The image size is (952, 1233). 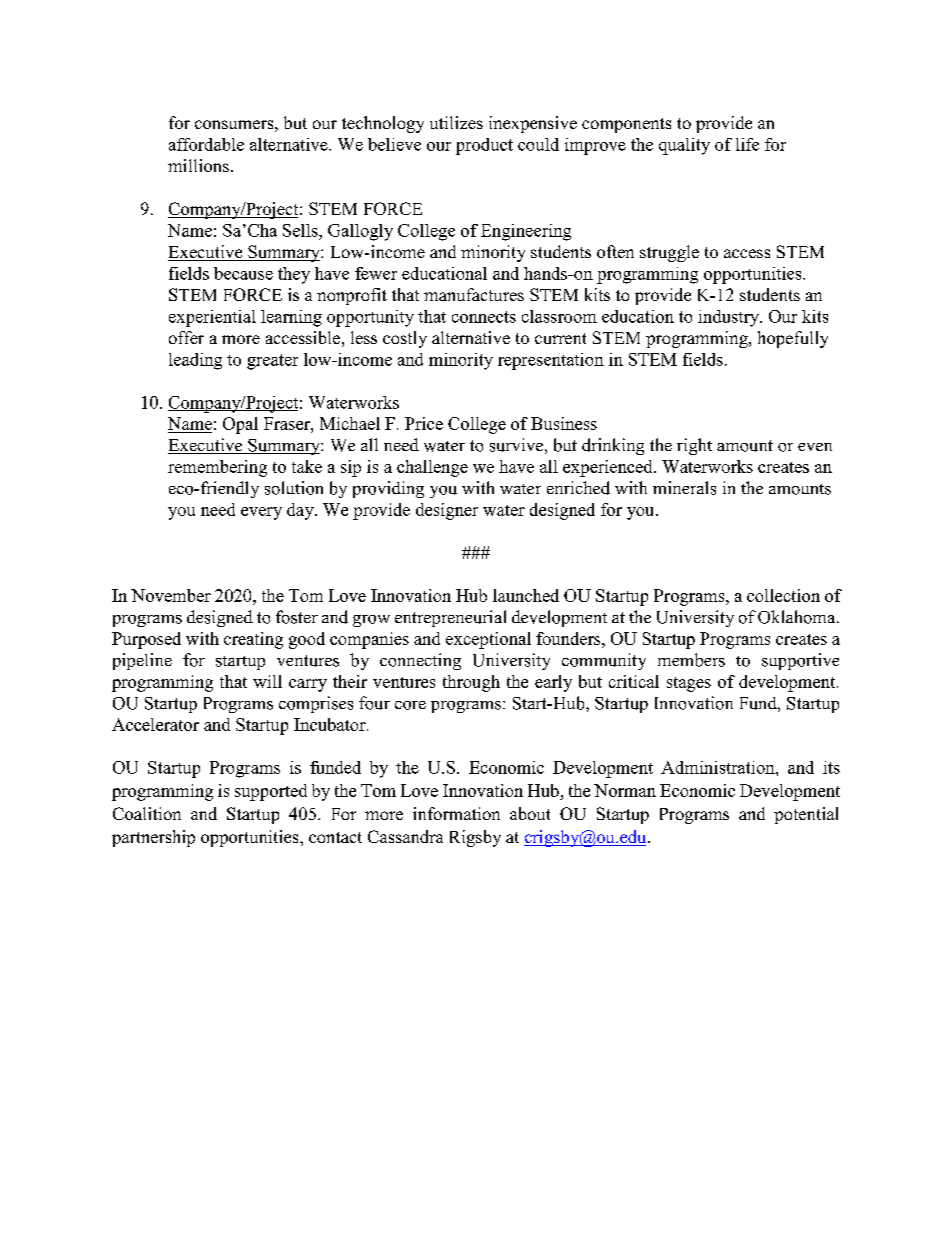 What do you see at coordinates (206, 144) in the screenshot?
I see `affordable` at bounding box center [206, 144].
